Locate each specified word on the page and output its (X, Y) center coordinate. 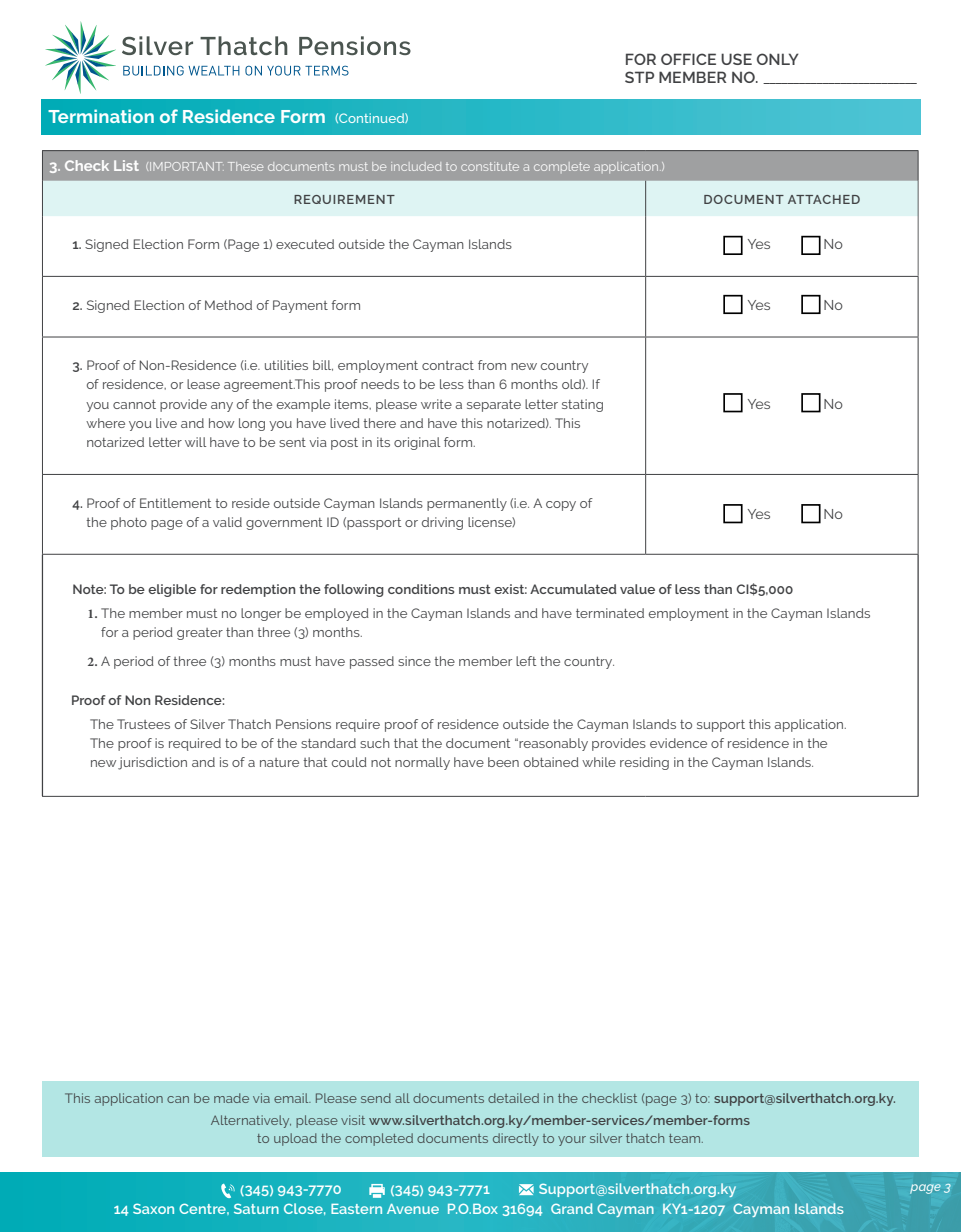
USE (736, 59)
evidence (678, 743)
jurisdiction (152, 763)
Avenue (413, 1209)
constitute (490, 166)
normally (422, 763)
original (417, 443)
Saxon (153, 1208)
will (195, 442)
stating (582, 405)
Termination (101, 116)
